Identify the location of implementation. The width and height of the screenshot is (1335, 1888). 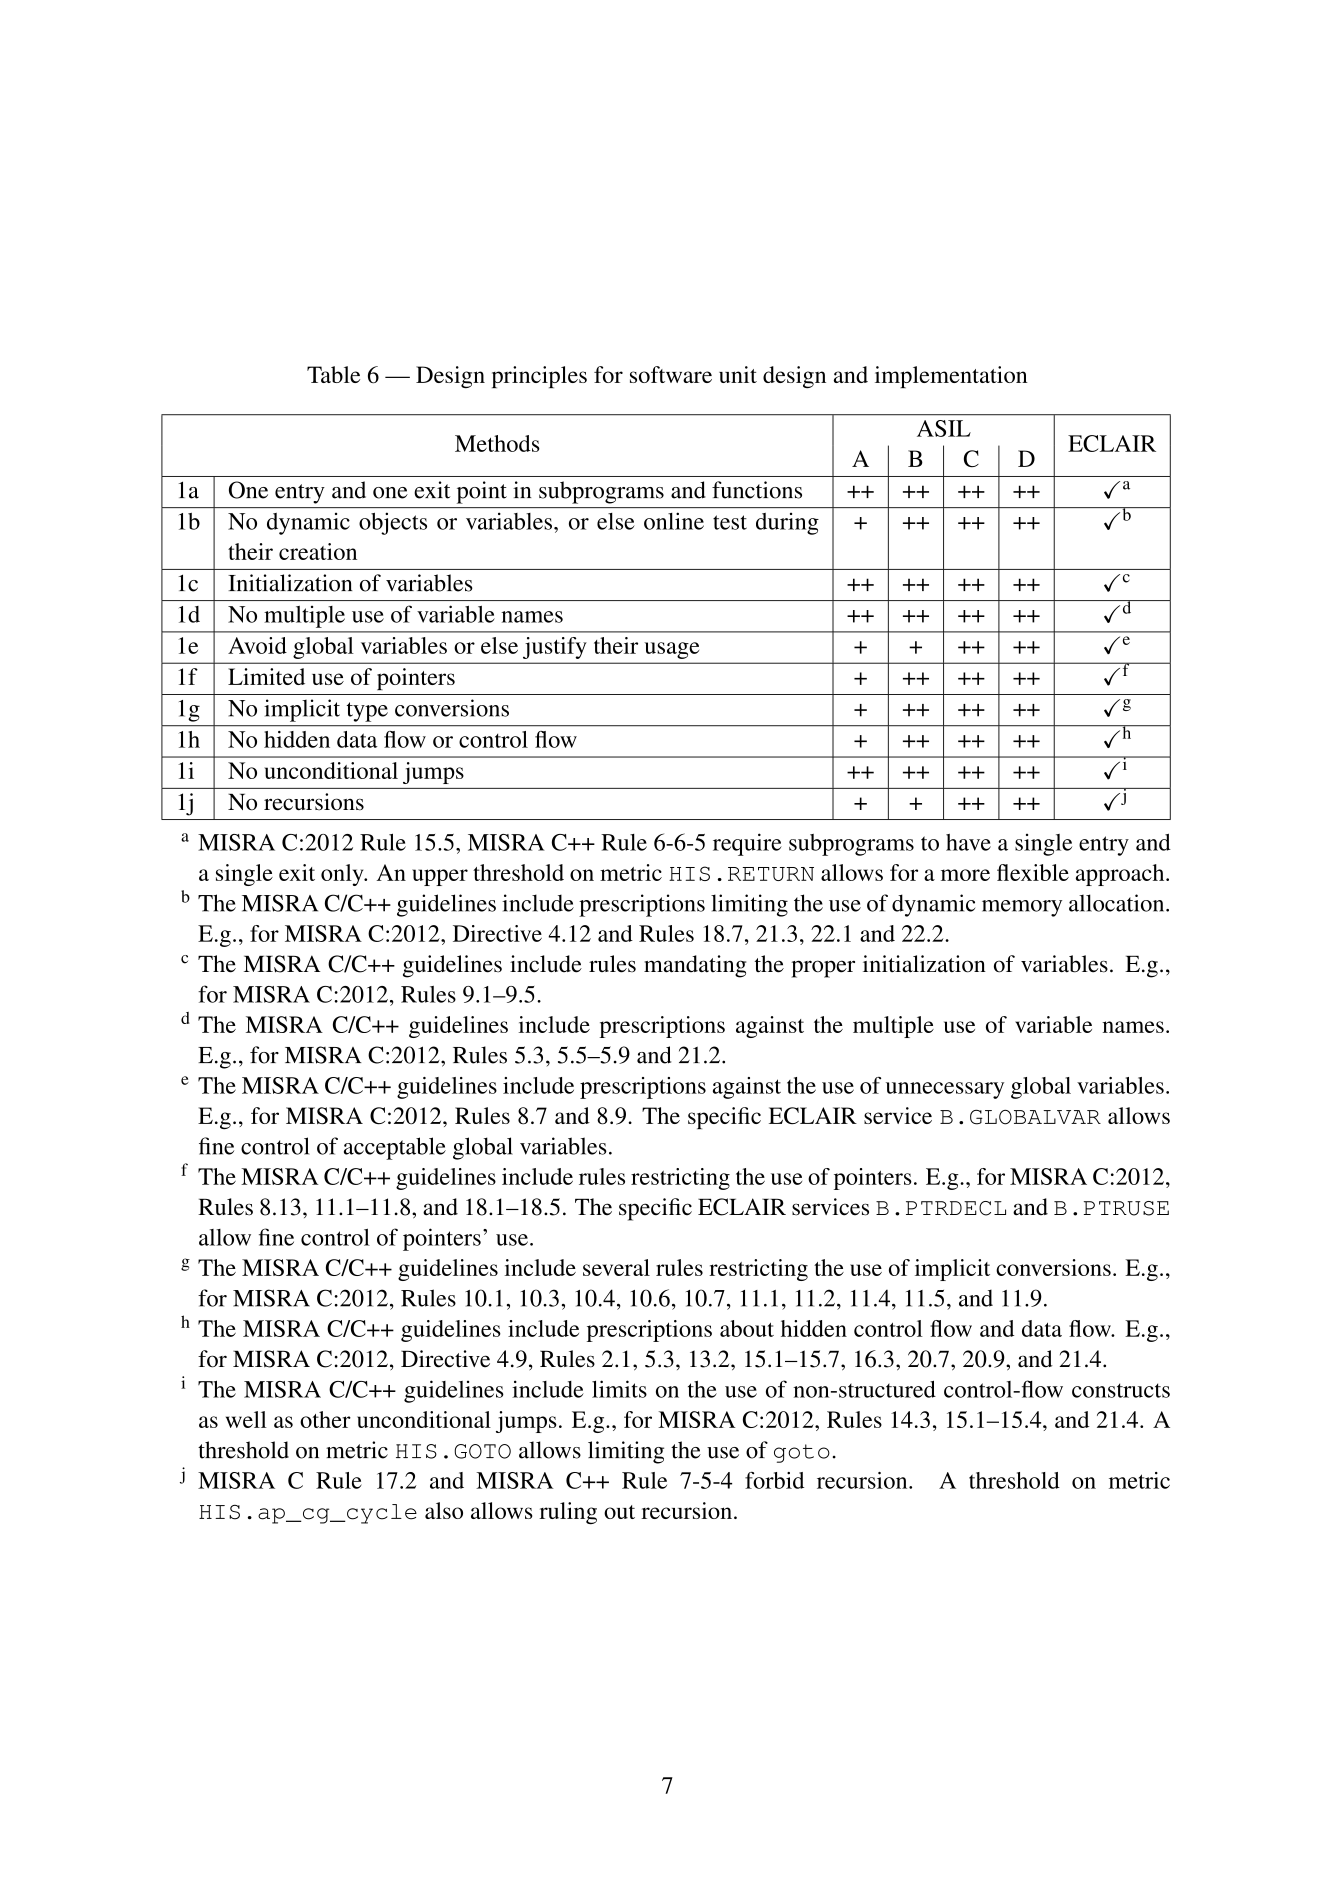
(951, 377).
